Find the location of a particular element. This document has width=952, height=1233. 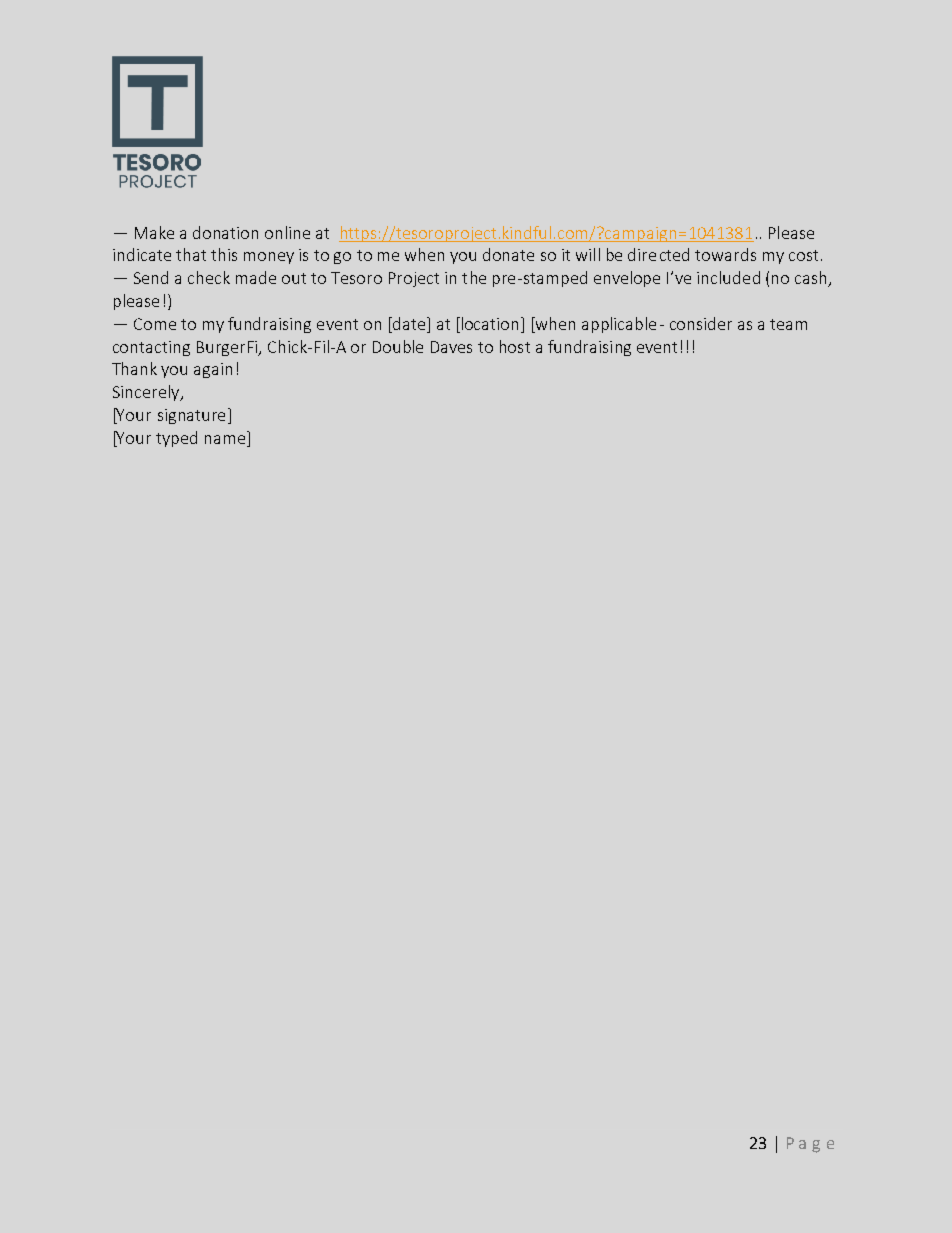

donation is located at coordinates (225, 232).
